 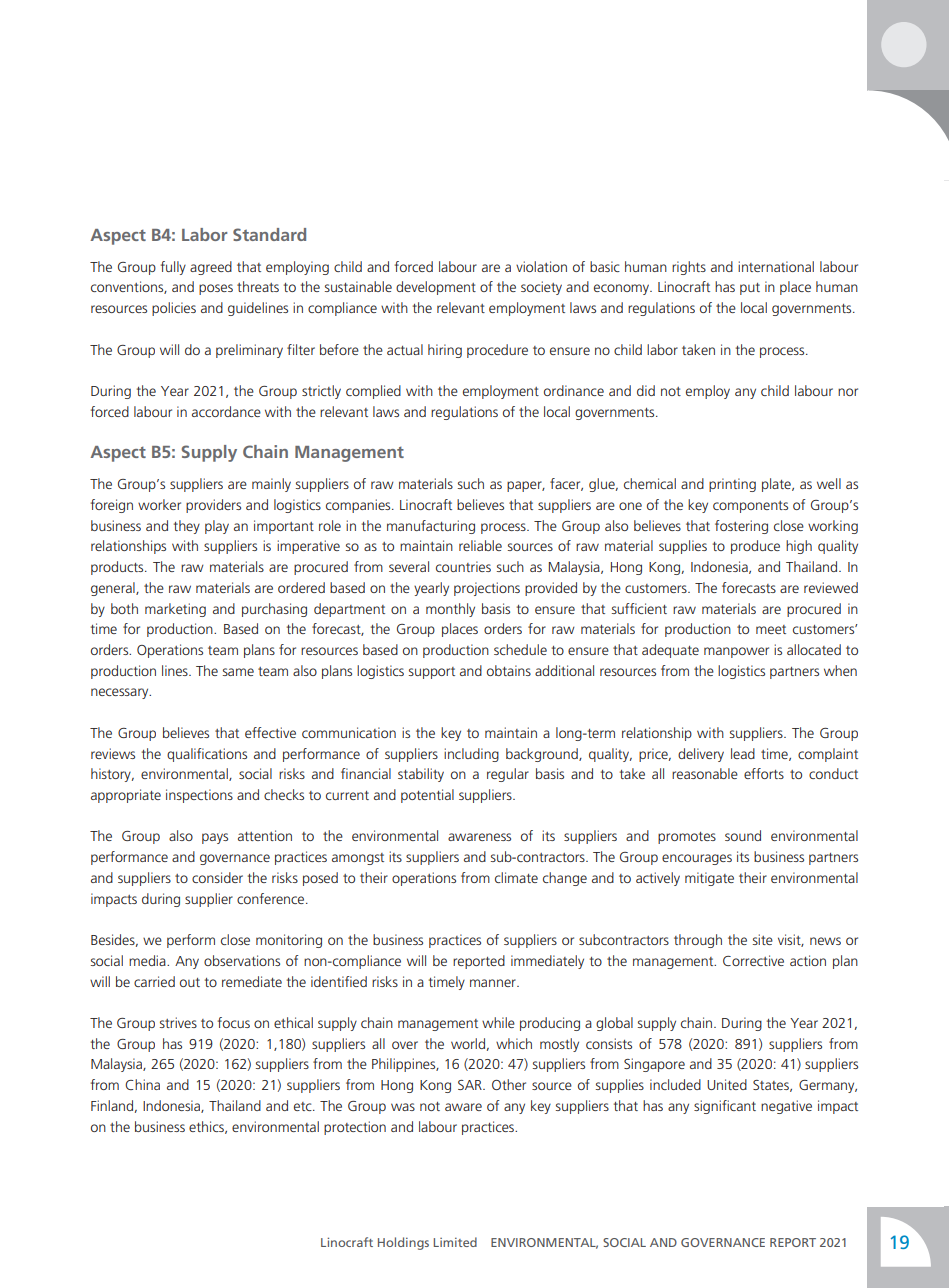 What do you see at coordinates (207, 755) in the document?
I see `qualifications` at bounding box center [207, 755].
